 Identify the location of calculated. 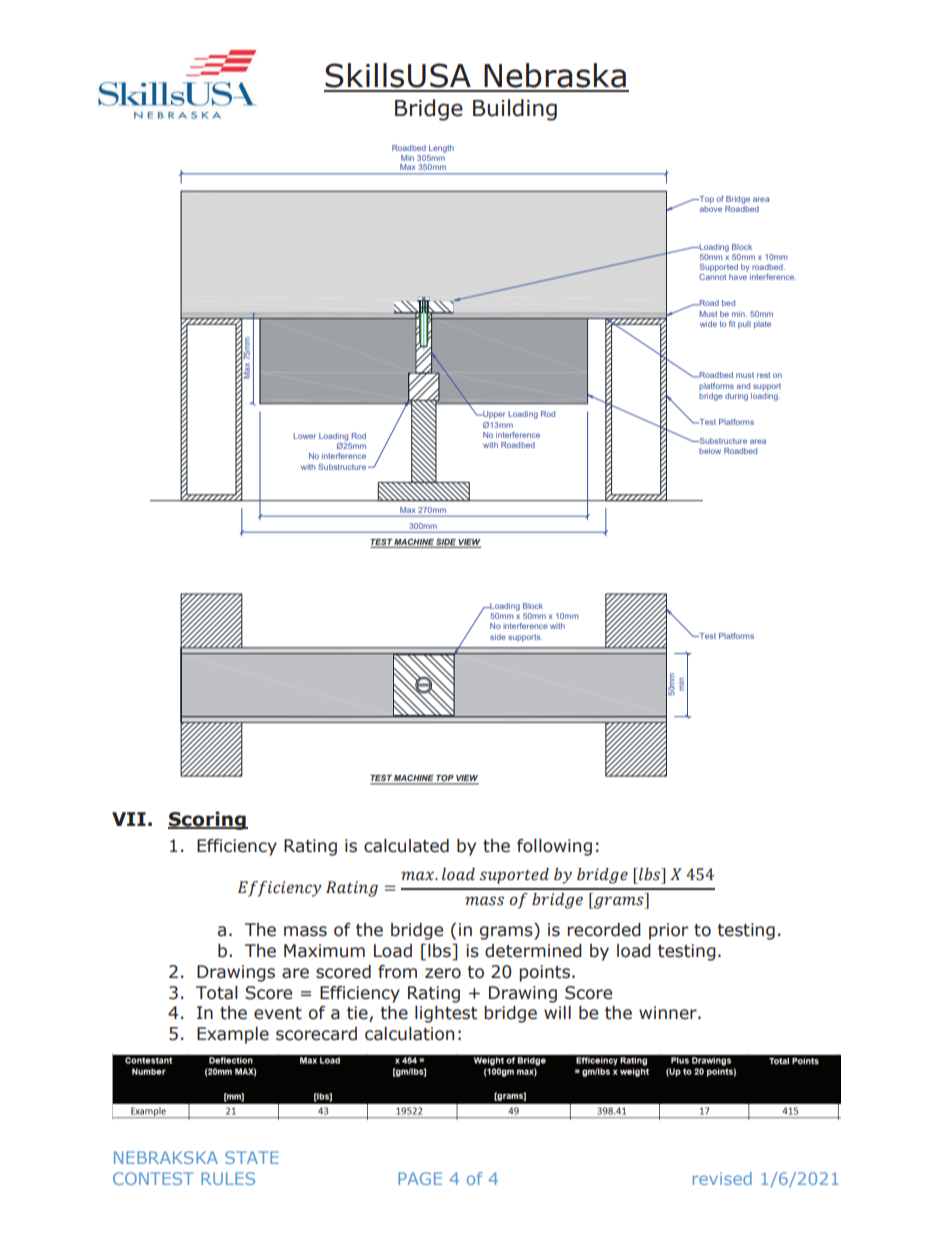
(406, 846).
